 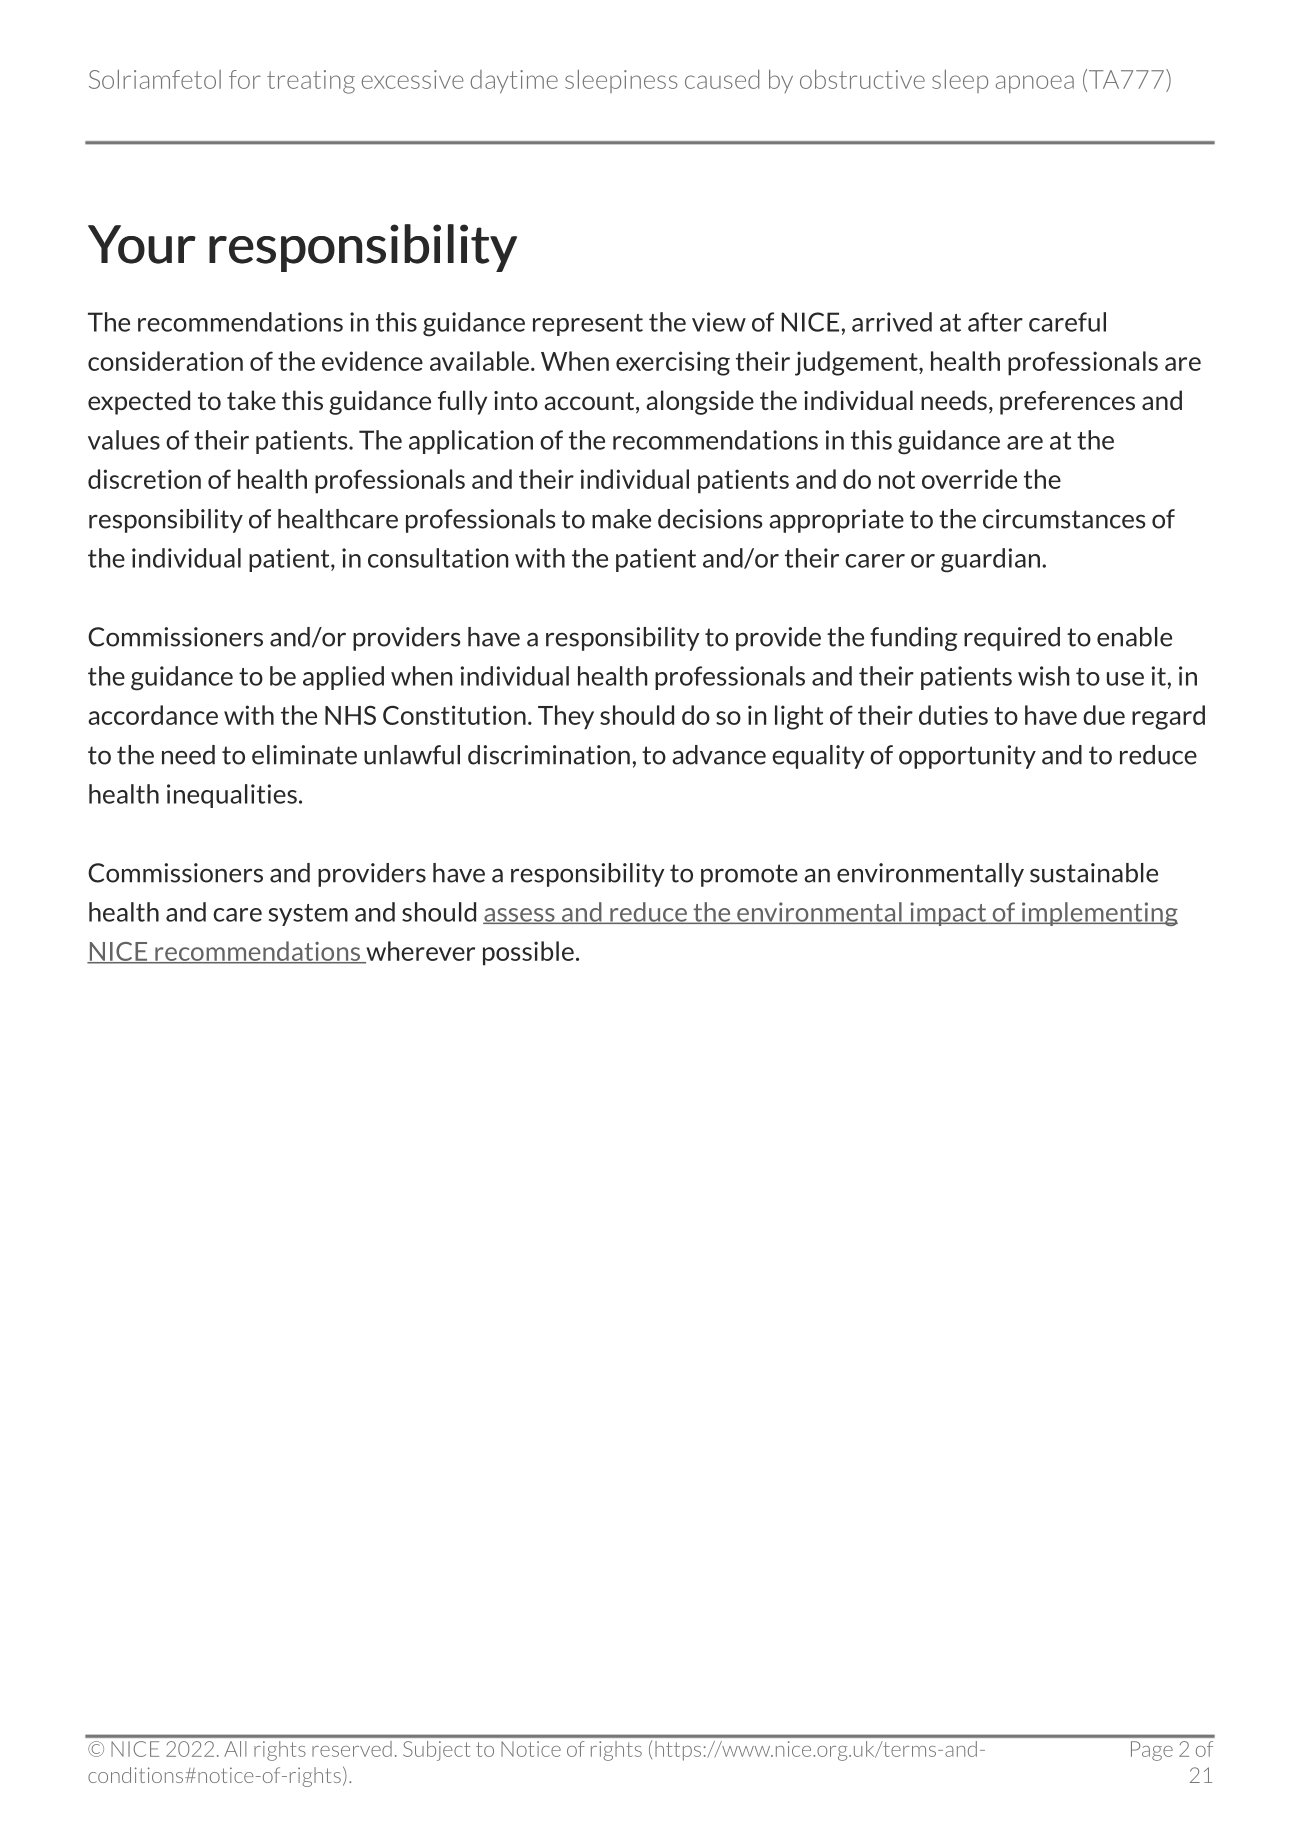 What do you see at coordinates (1012, 639) in the page?
I see `required` at bounding box center [1012, 639].
